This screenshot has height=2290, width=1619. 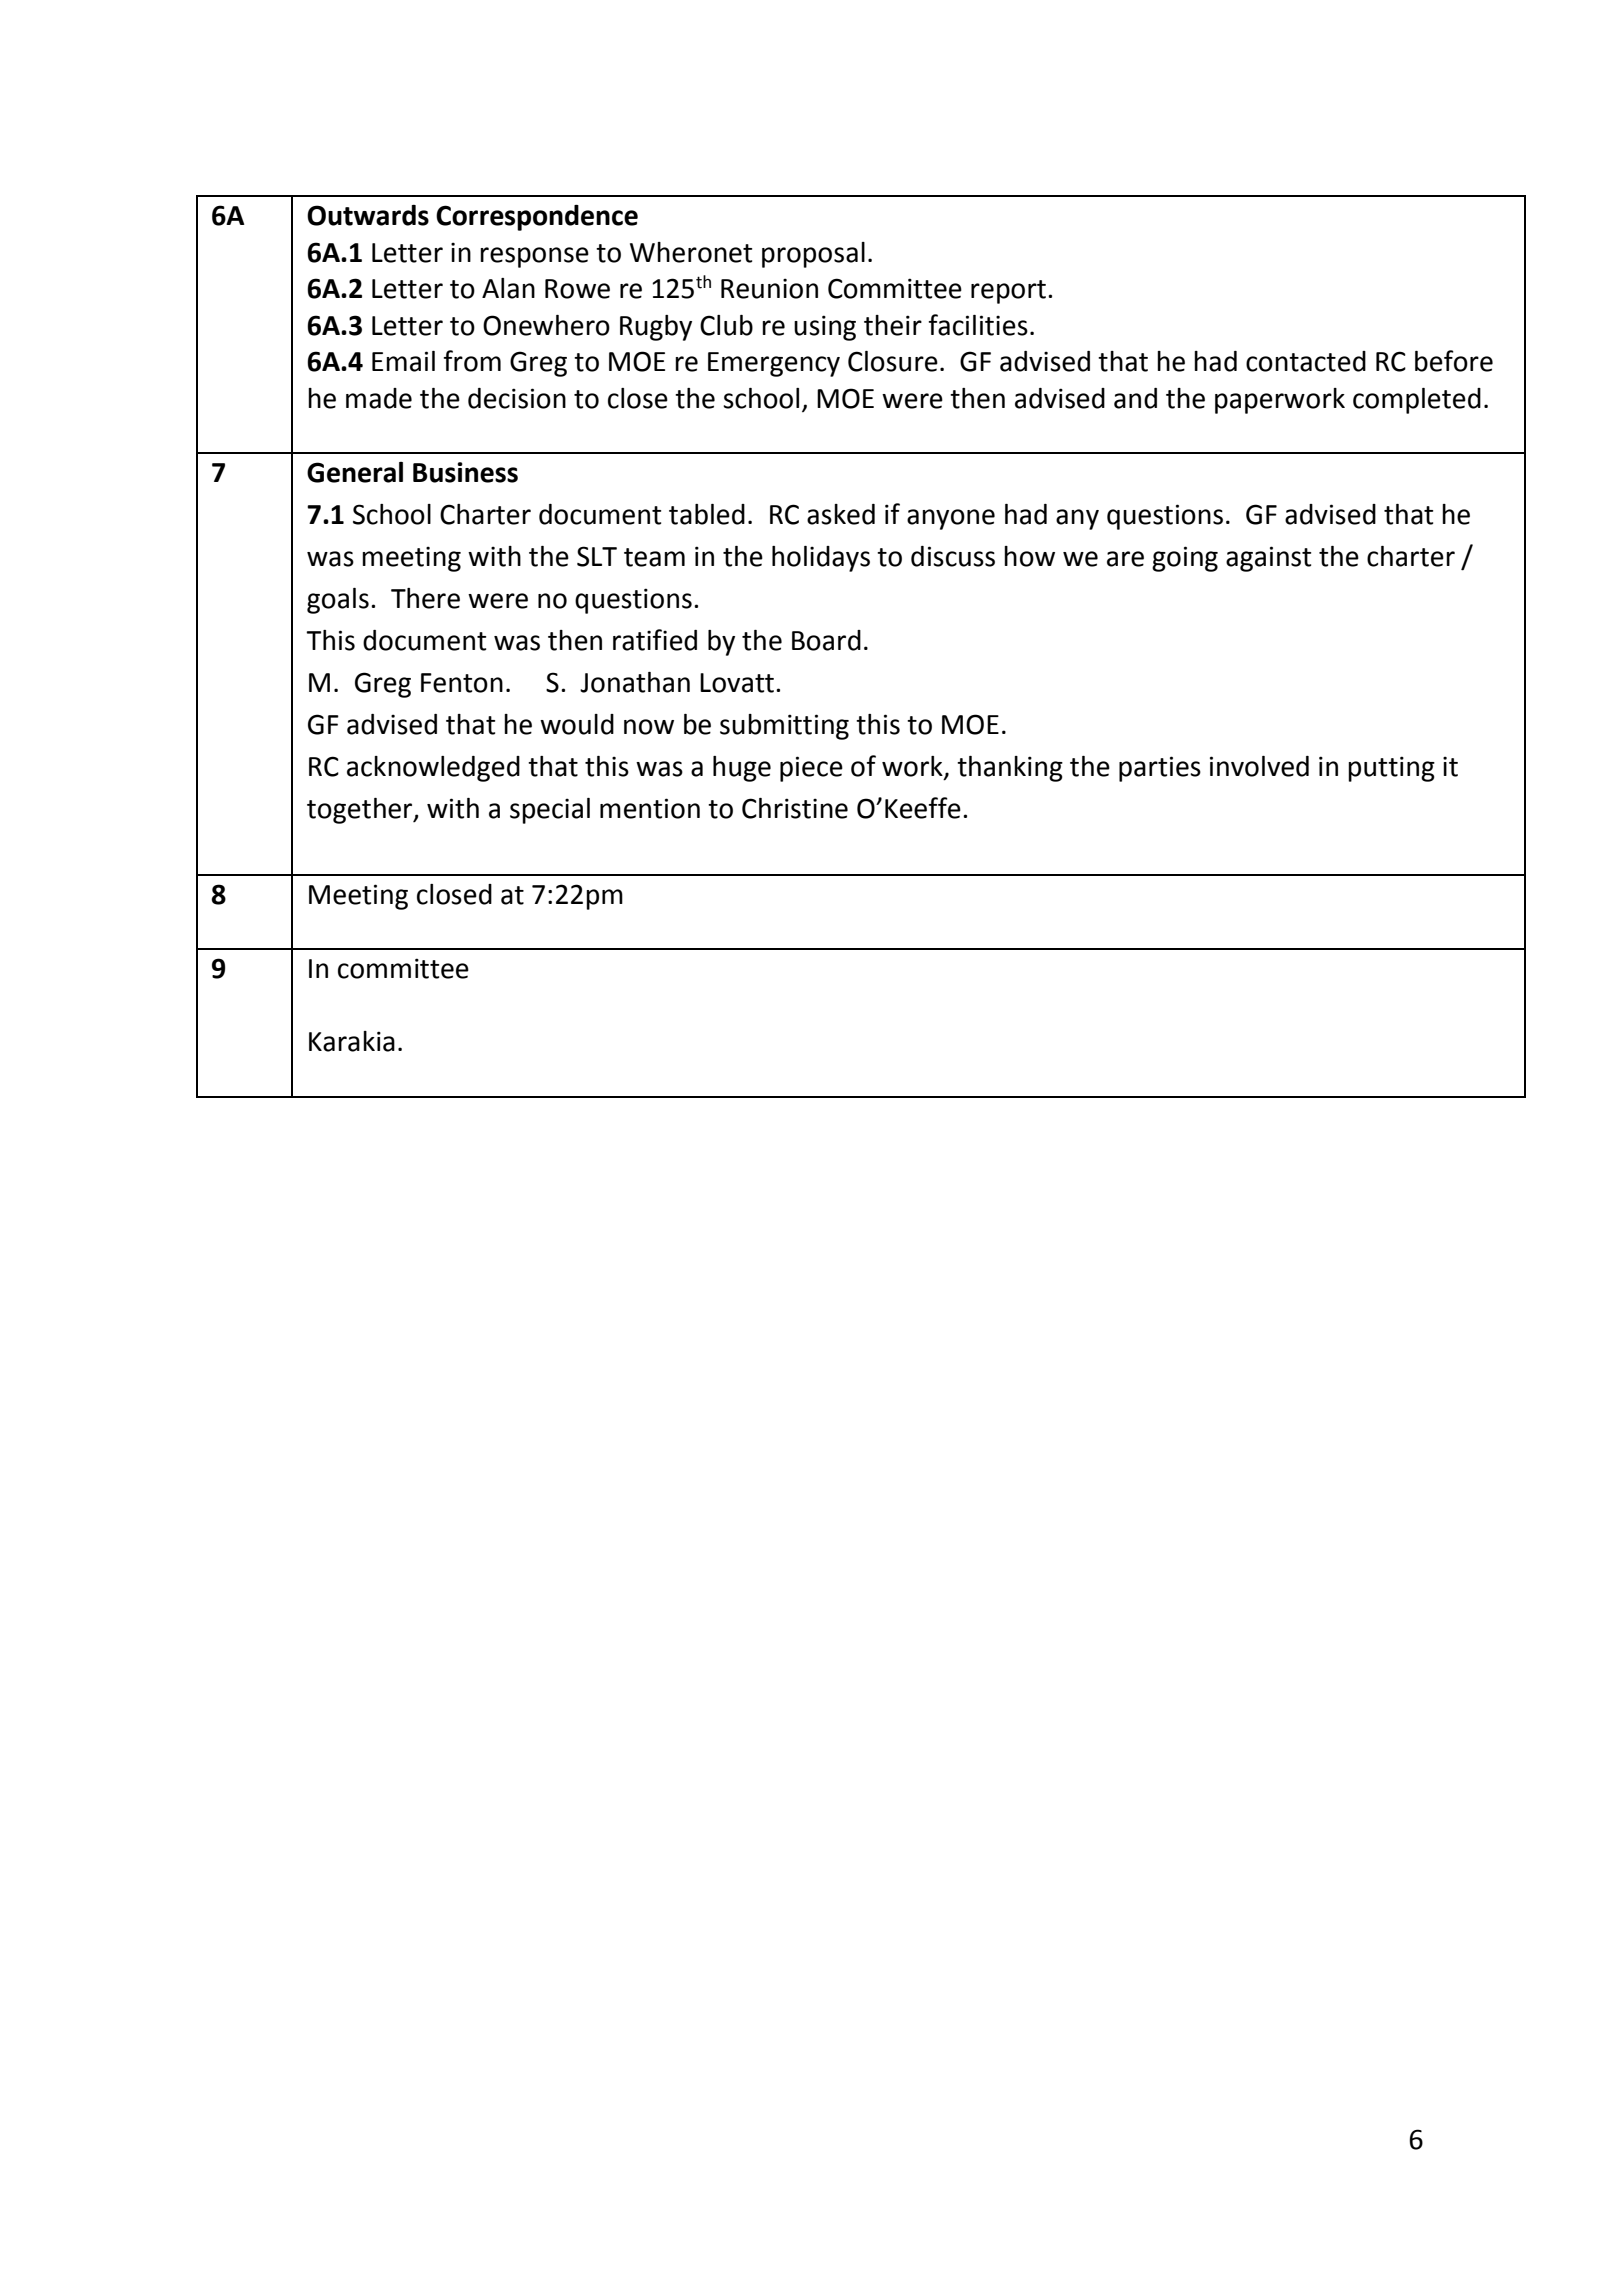 I want to click on acknowledged, so click(x=433, y=769).
